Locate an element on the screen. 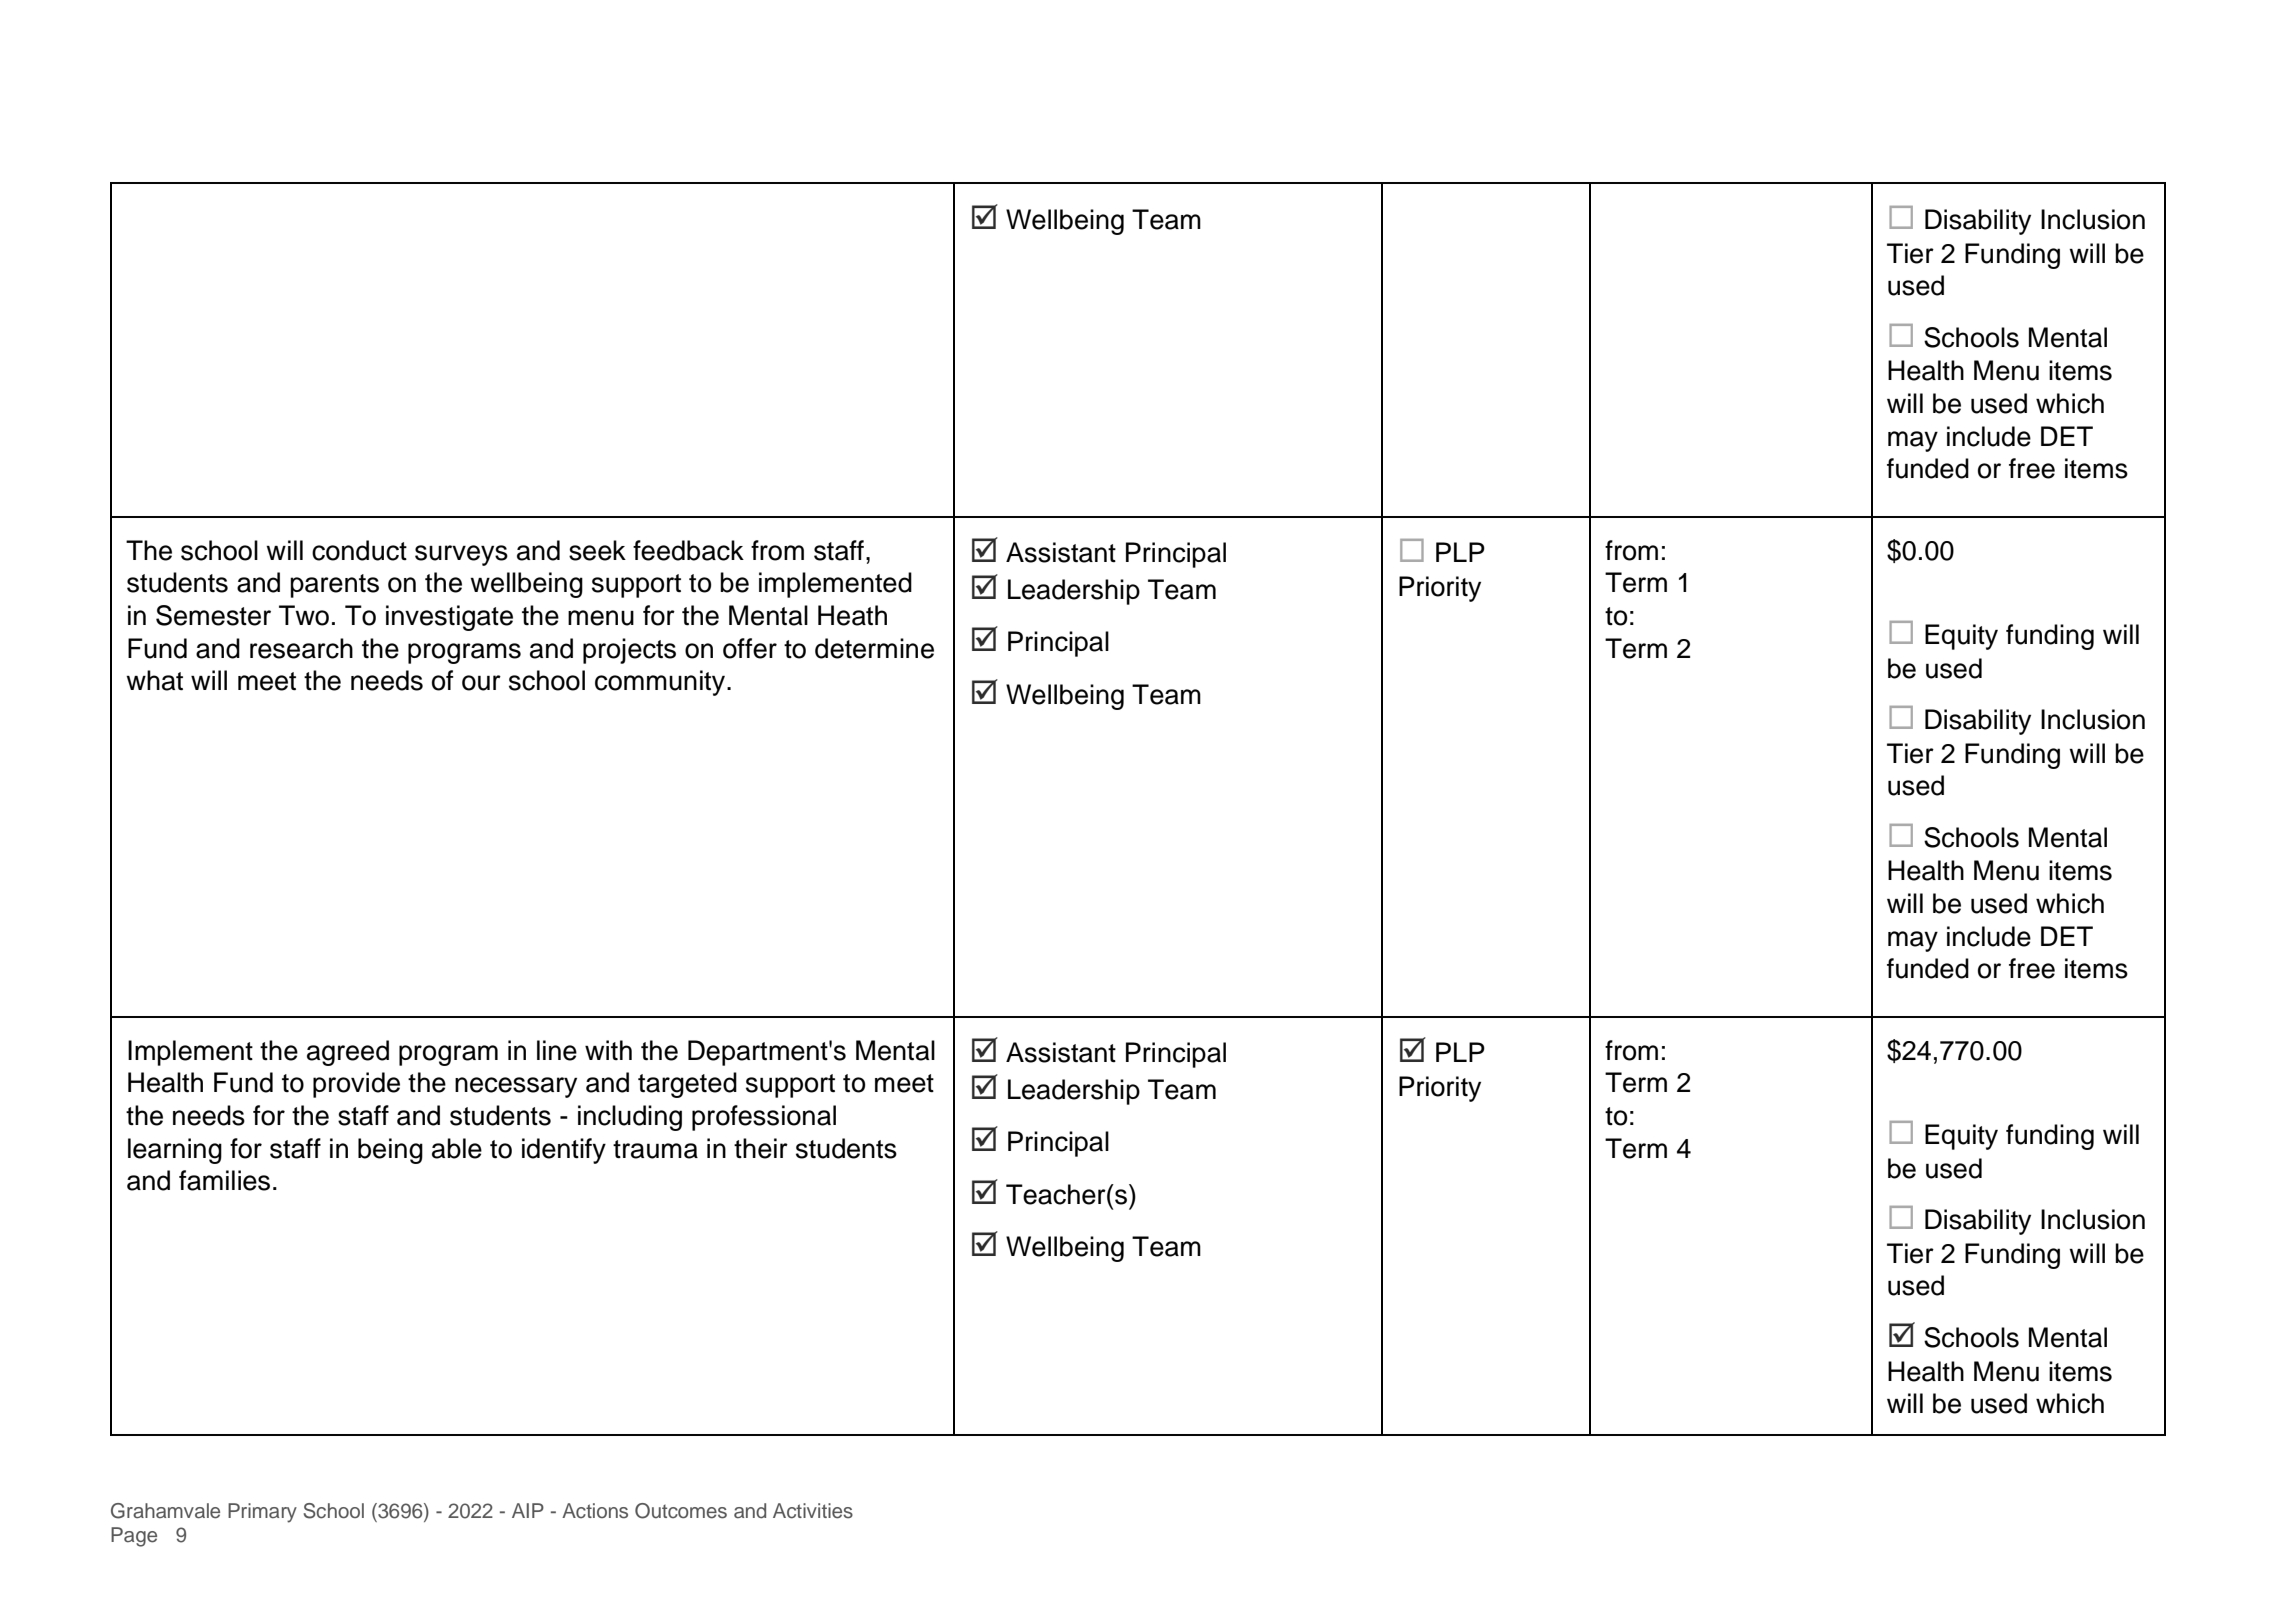 Image resolution: width=2288 pixels, height=1618 pixels. families is located at coordinates (224, 1180).
